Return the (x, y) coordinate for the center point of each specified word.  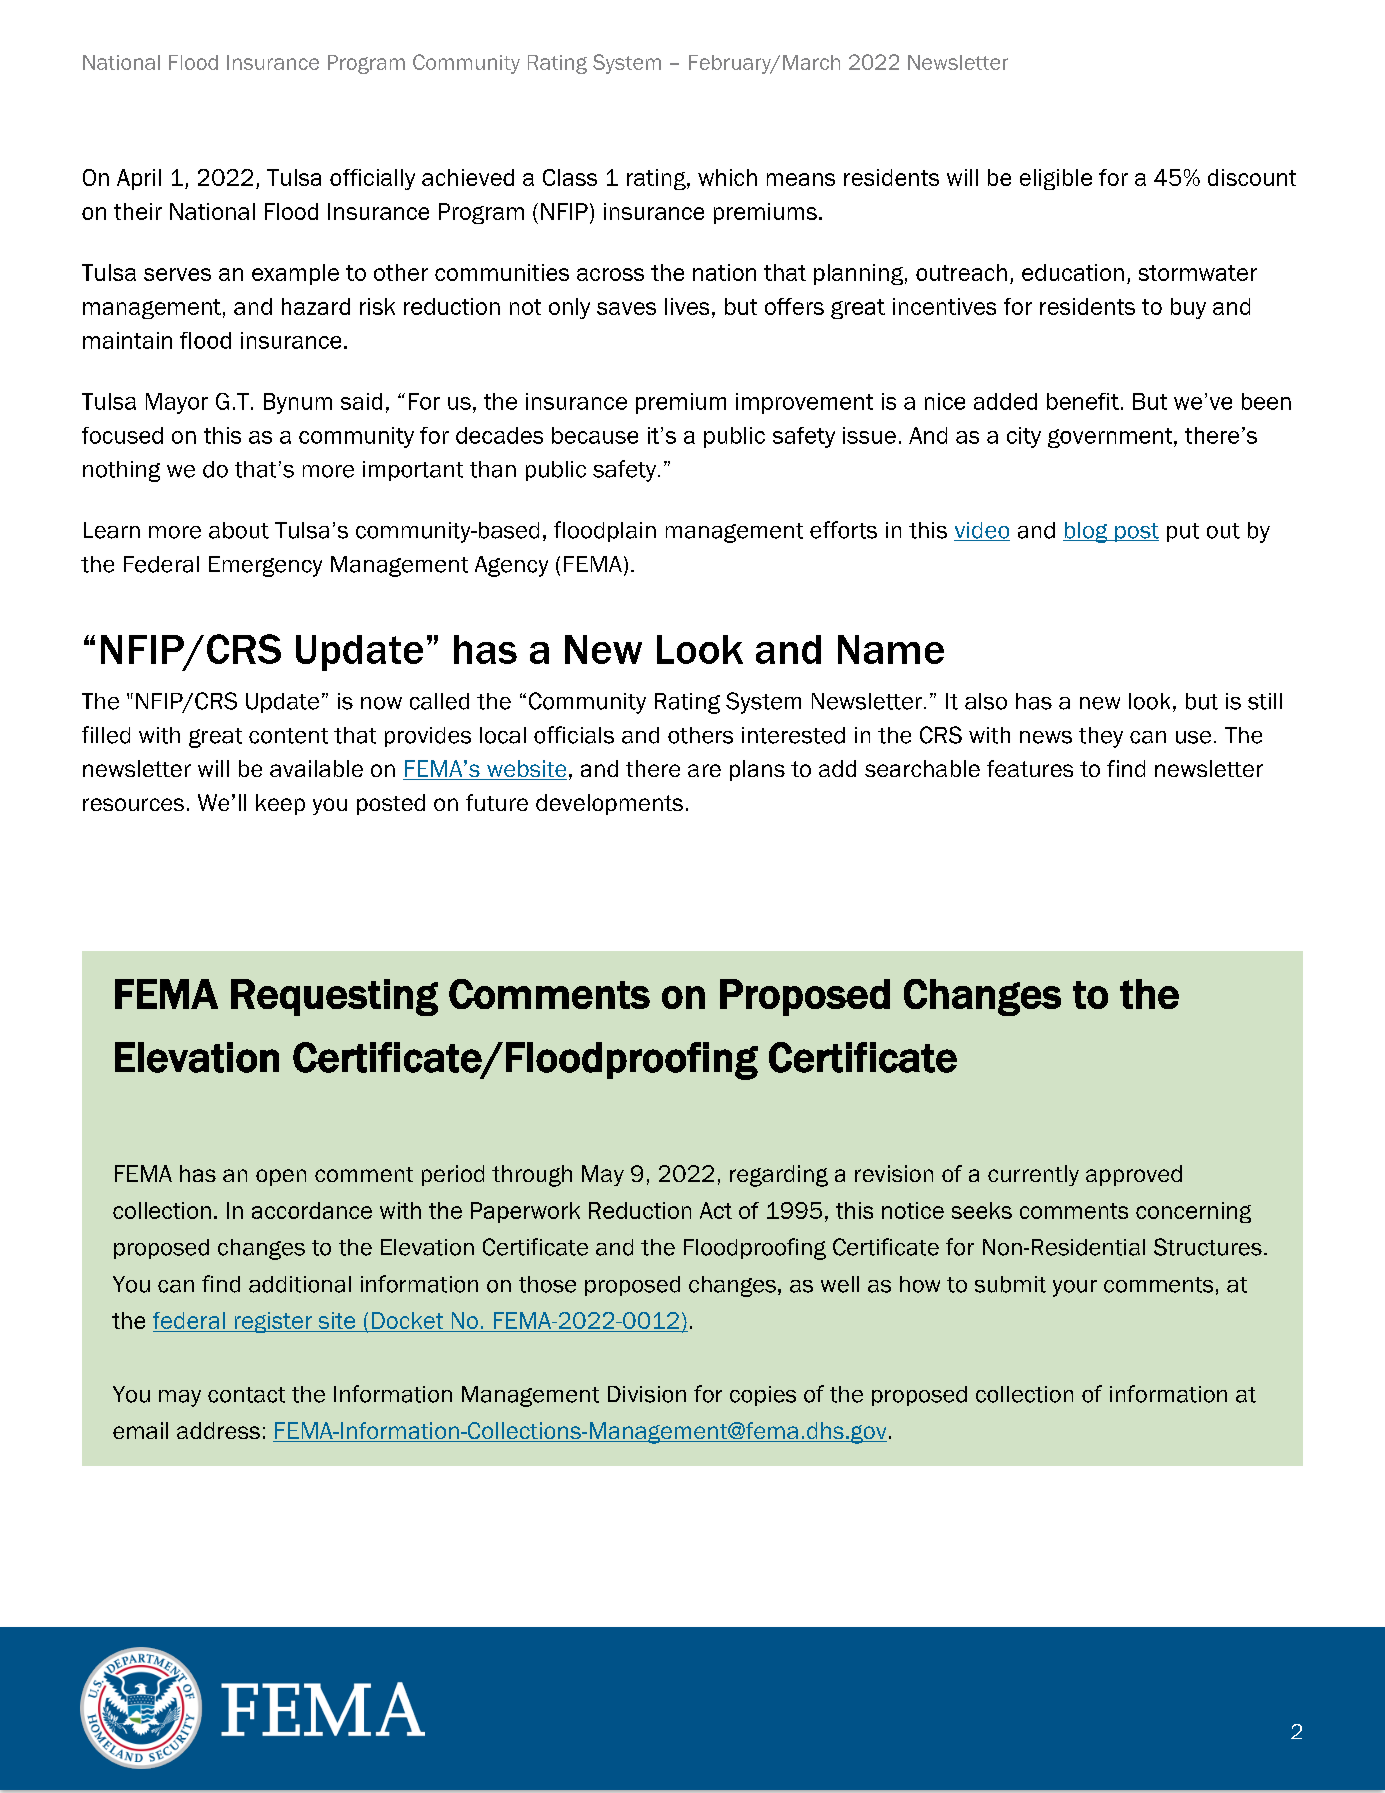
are (704, 770)
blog (1086, 532)
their (138, 211)
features (1030, 768)
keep (280, 804)
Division (647, 1394)
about (239, 530)
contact (246, 1395)
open (281, 1177)
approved (1134, 1175)
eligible (1056, 179)
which (727, 177)
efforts (843, 530)
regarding (779, 1176)
